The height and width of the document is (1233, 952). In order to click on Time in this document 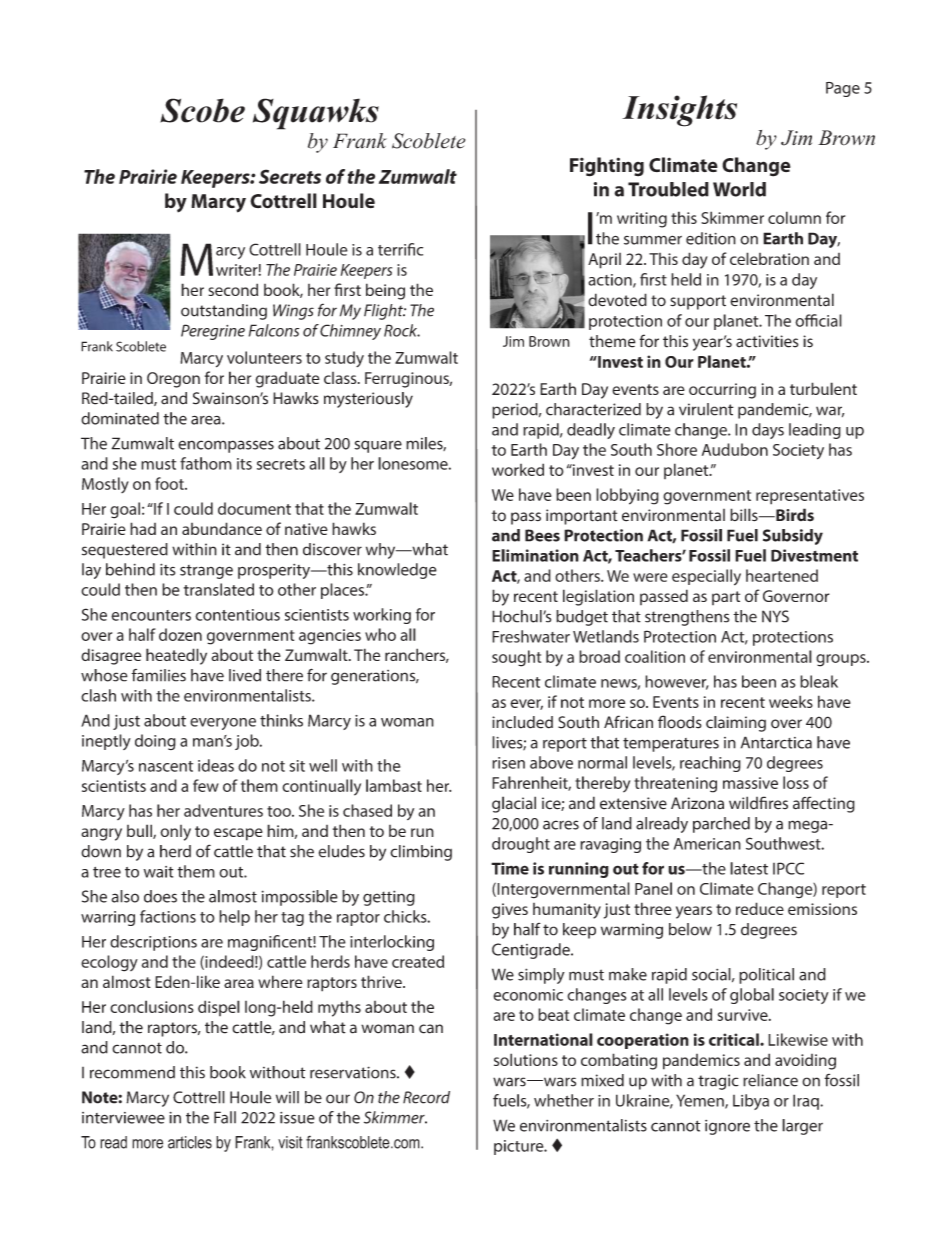, I will do `click(510, 868)`.
